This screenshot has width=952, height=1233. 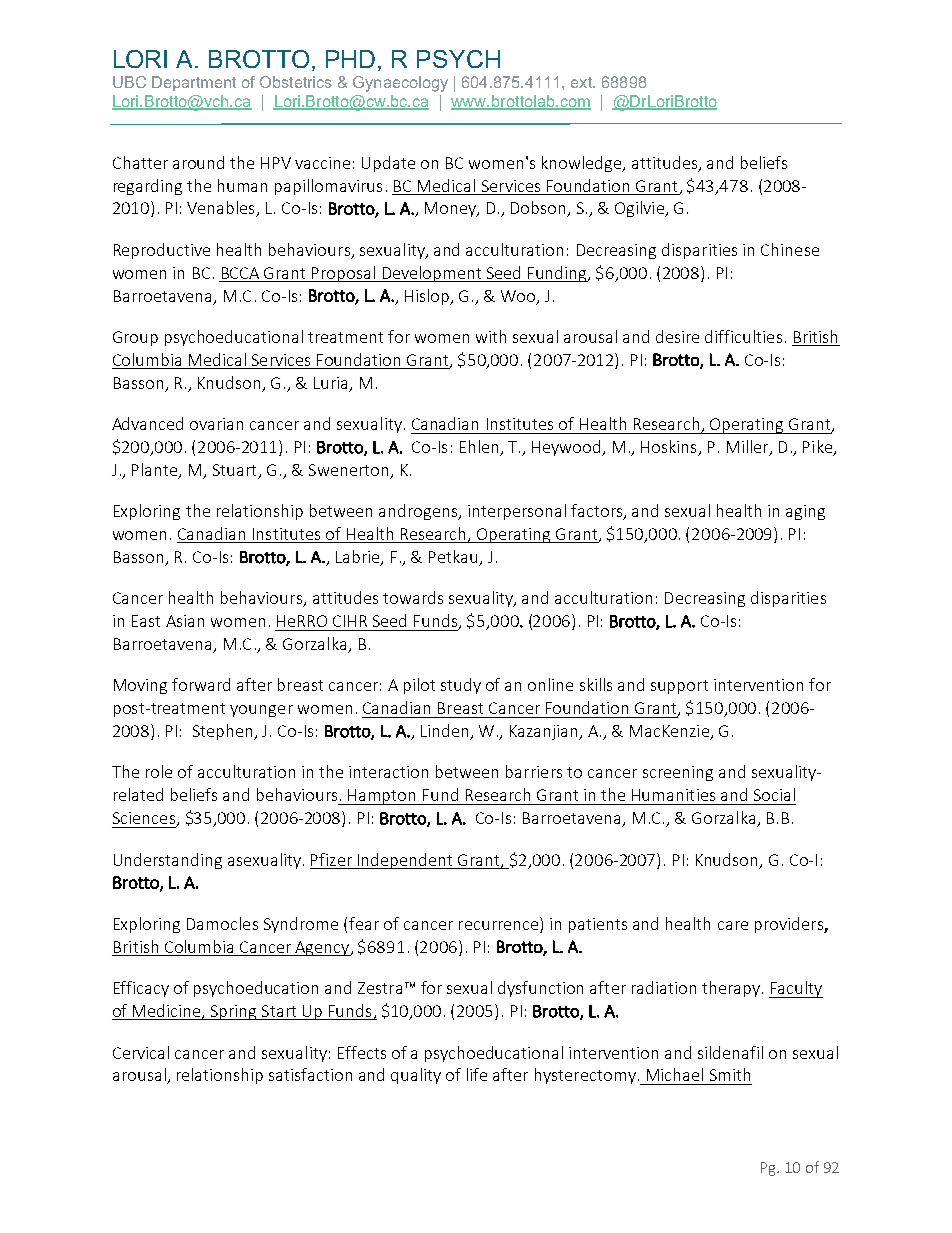 What do you see at coordinates (446, 732) in the screenshot?
I see `Linden` at bounding box center [446, 732].
